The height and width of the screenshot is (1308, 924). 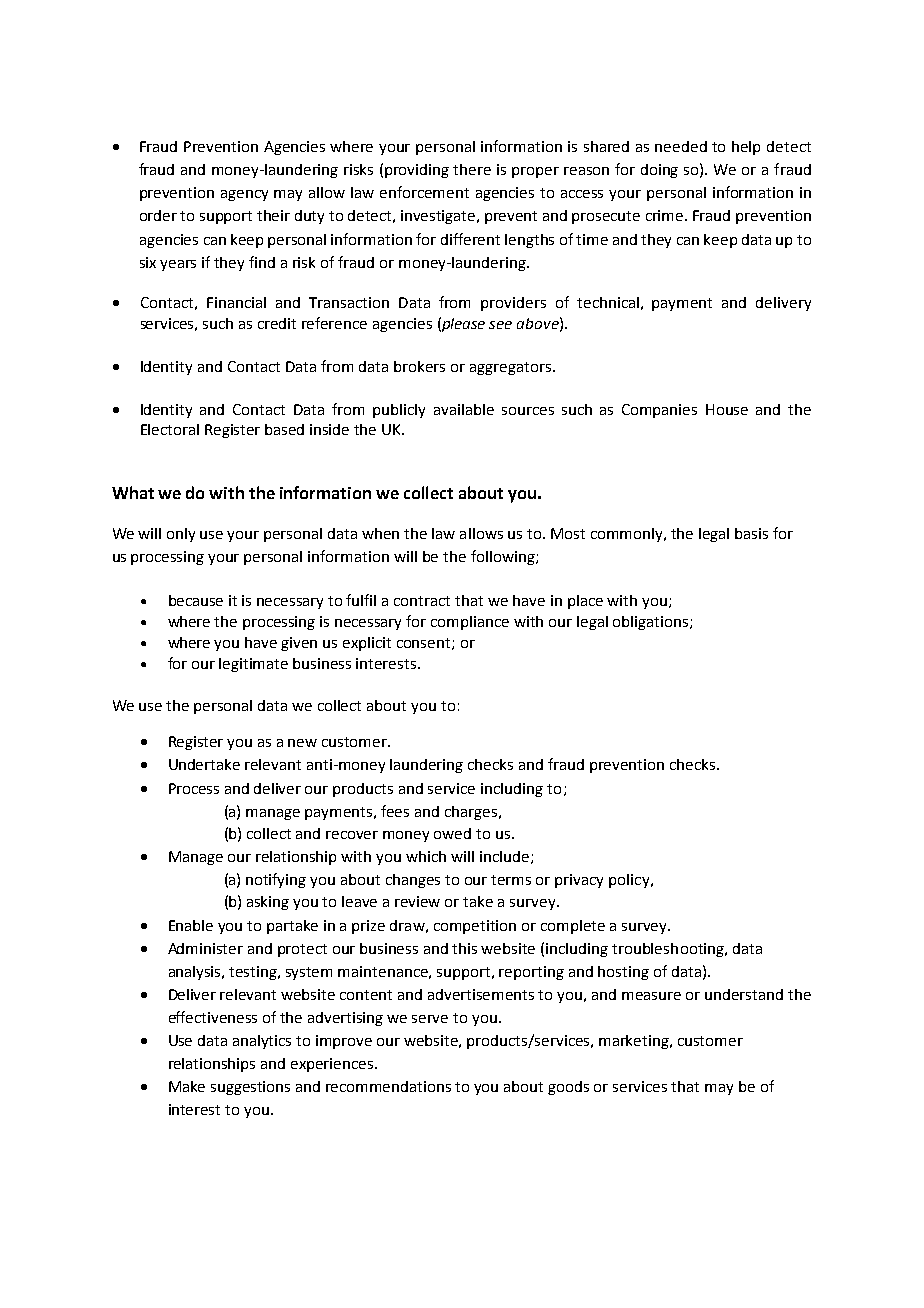 I want to click on charges, so click(x=472, y=813).
